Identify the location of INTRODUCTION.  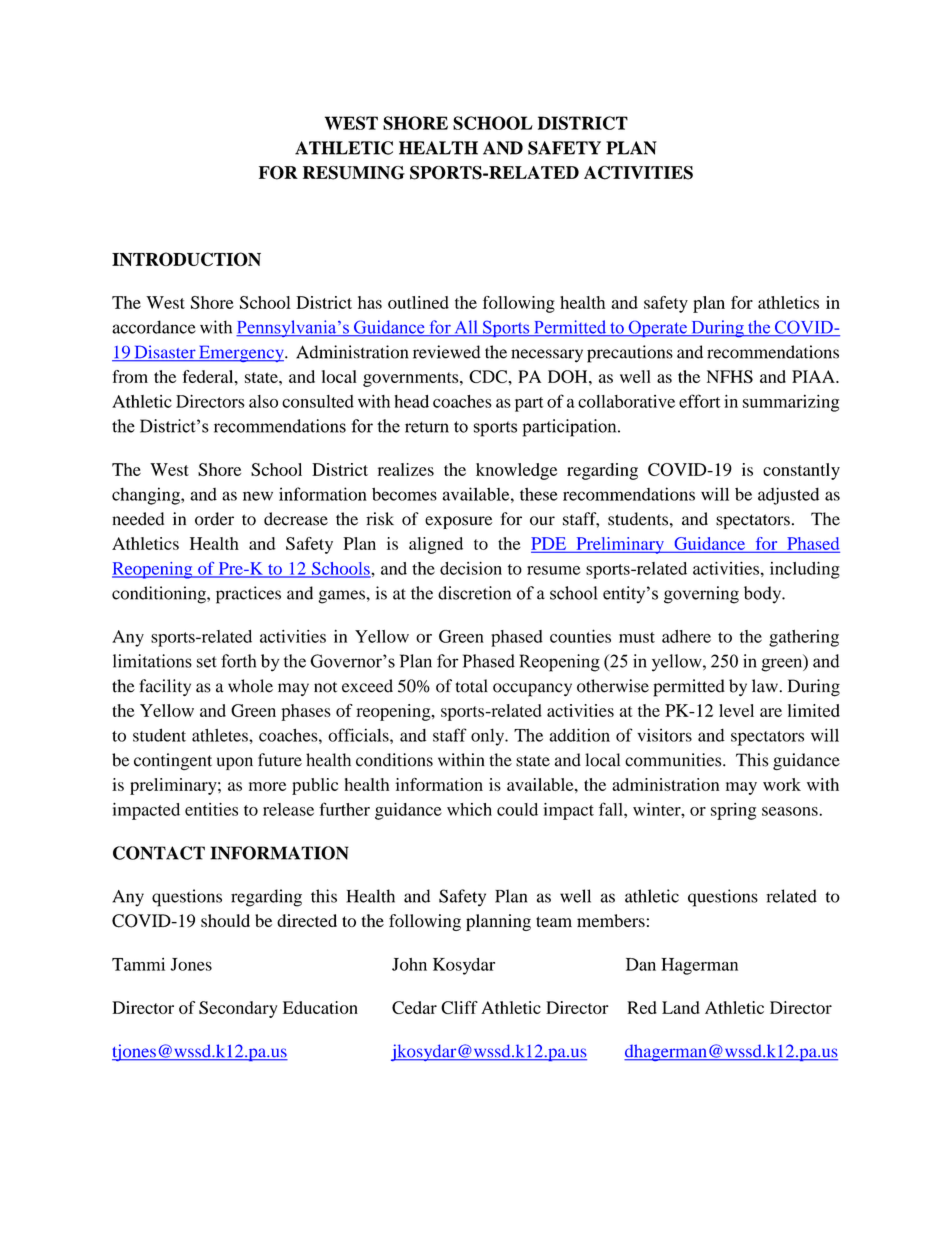
(186, 259).
